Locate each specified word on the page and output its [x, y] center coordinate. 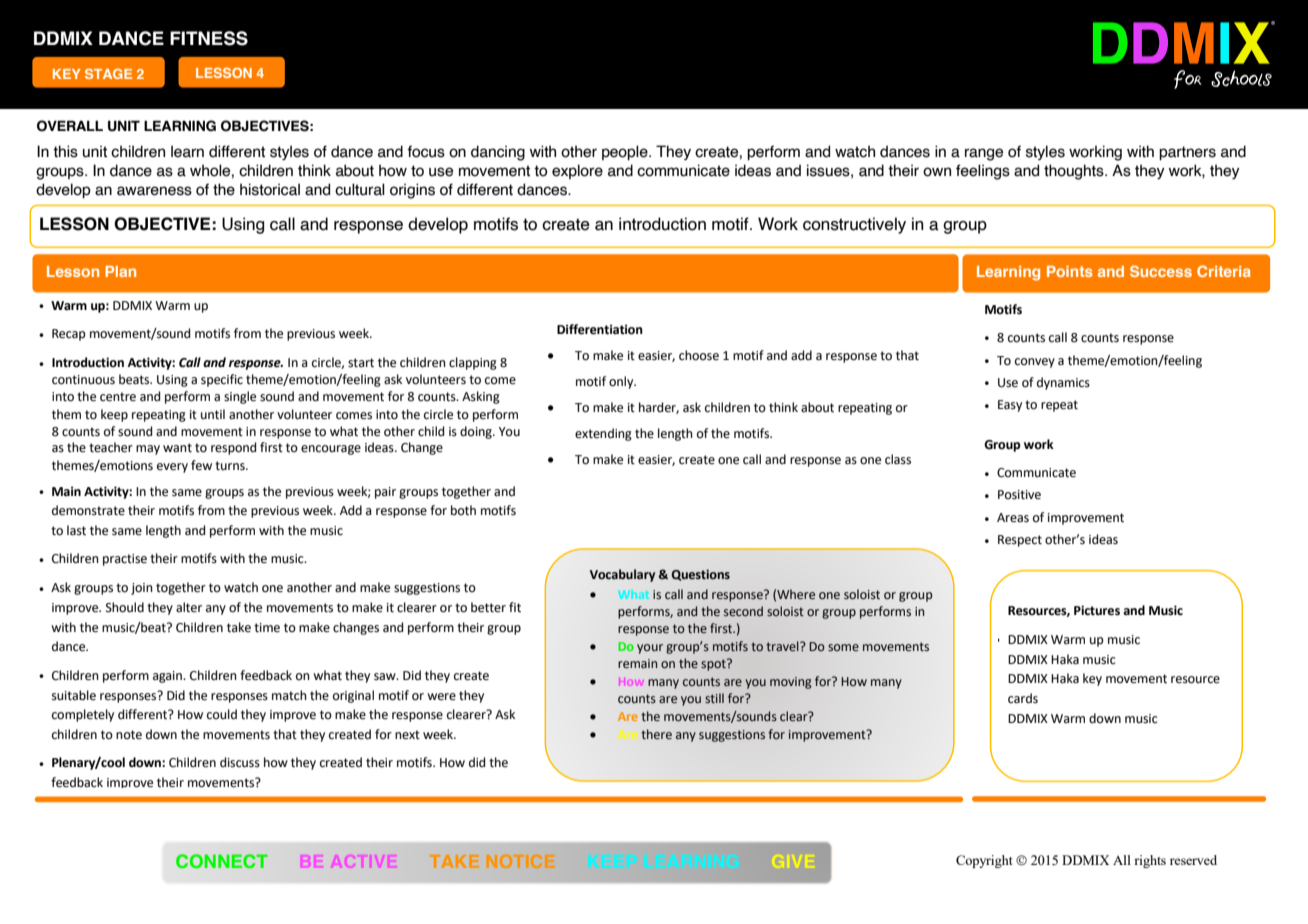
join [142, 589]
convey [1035, 363]
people [626, 152]
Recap [69, 335]
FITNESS [209, 38]
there [656, 734]
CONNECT [222, 861]
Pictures [1097, 610]
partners [1187, 153]
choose [699, 355]
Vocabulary [622, 575]
